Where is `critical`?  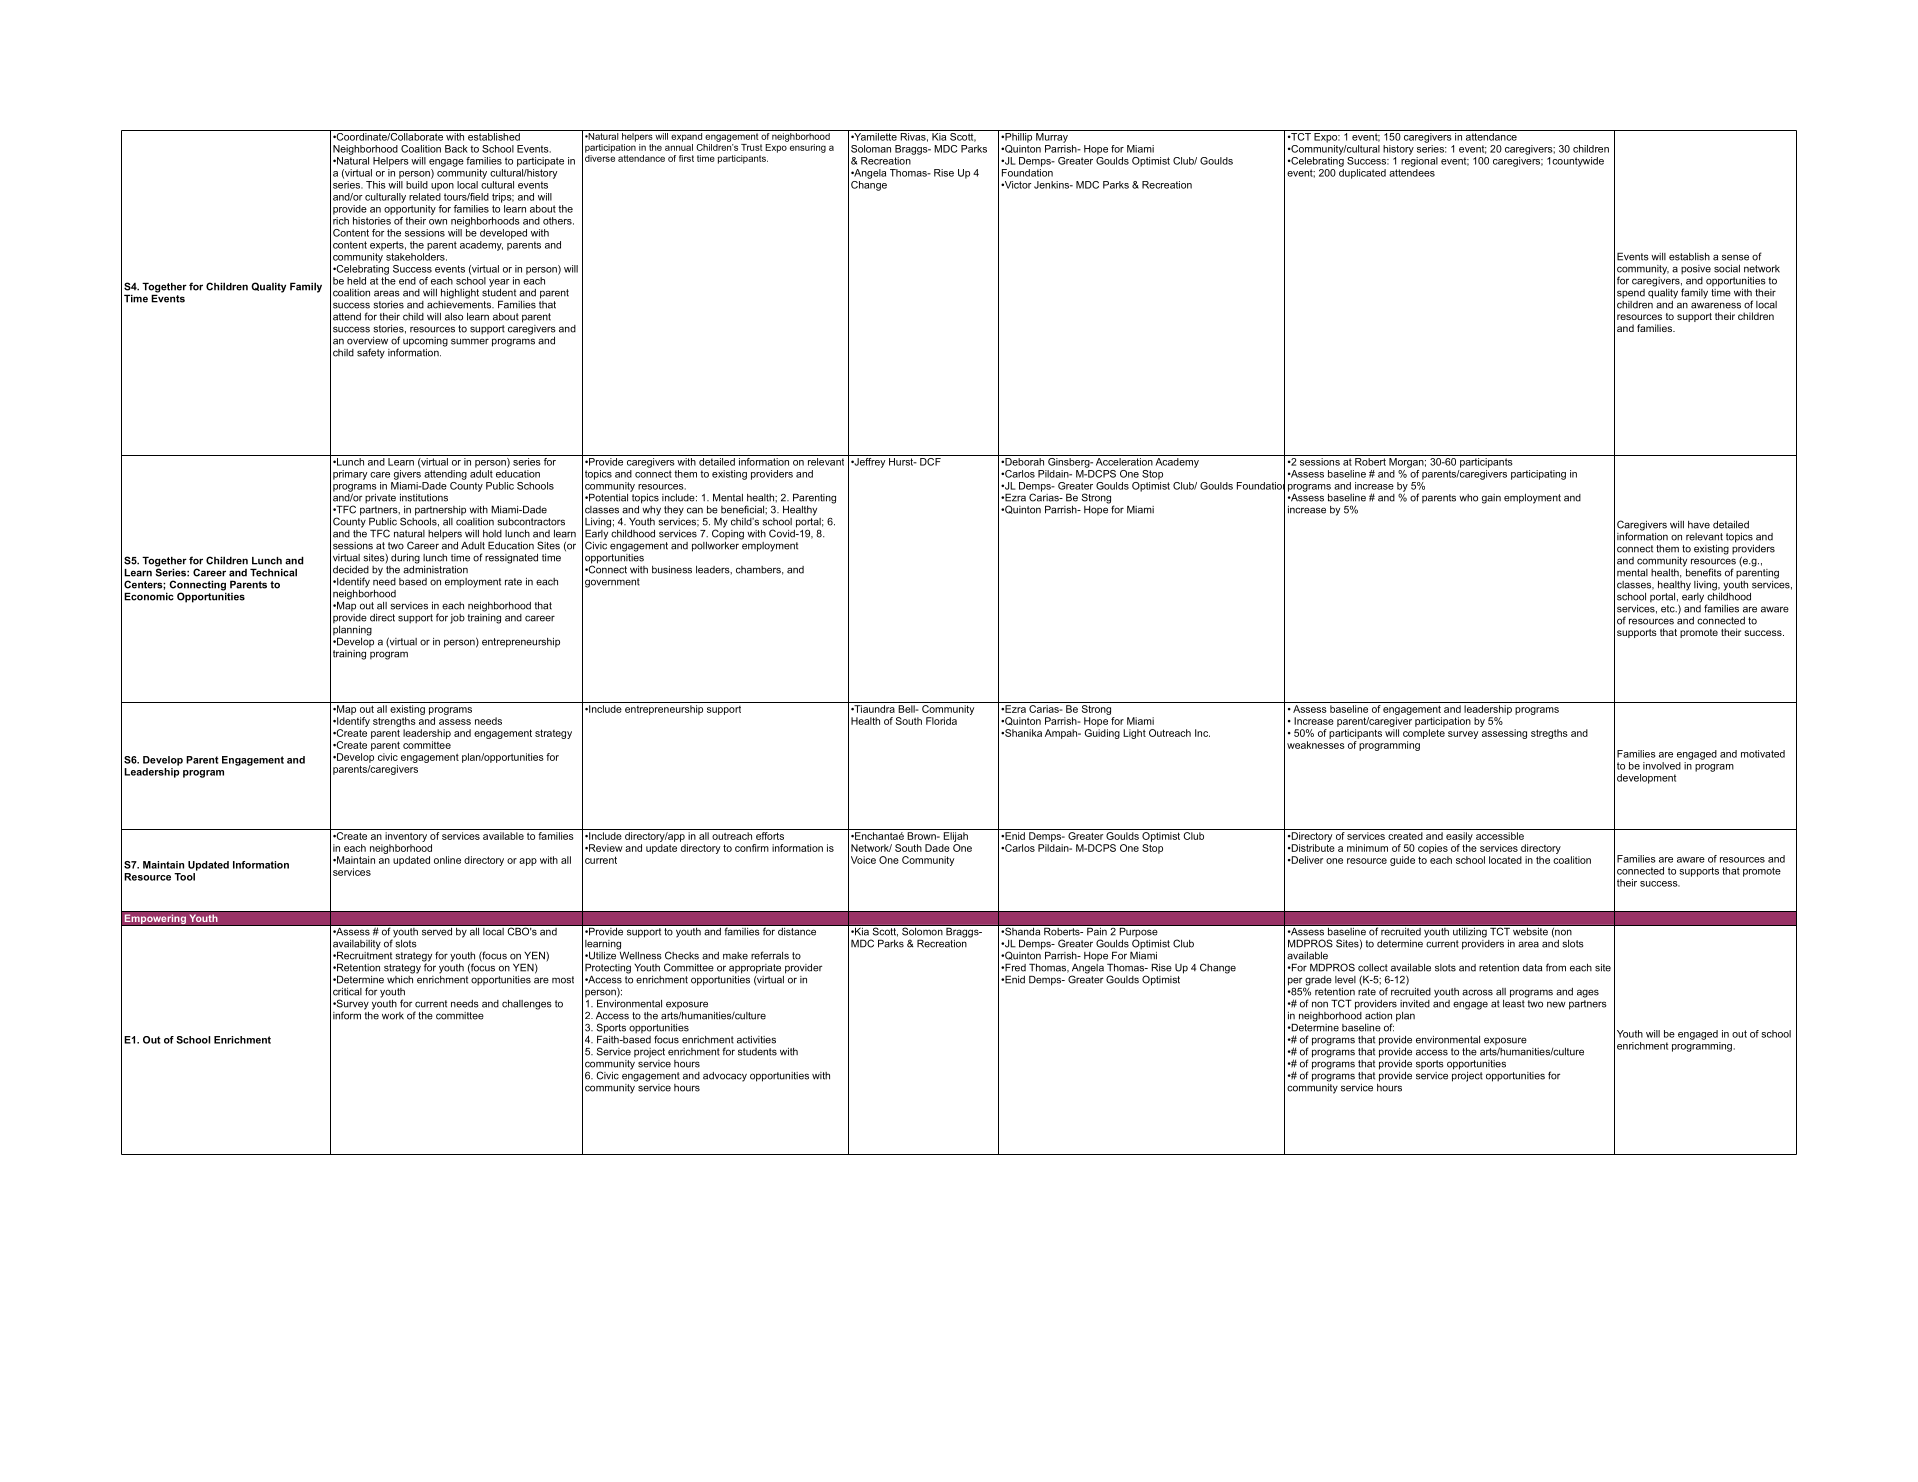
critical is located at coordinates (347, 992).
